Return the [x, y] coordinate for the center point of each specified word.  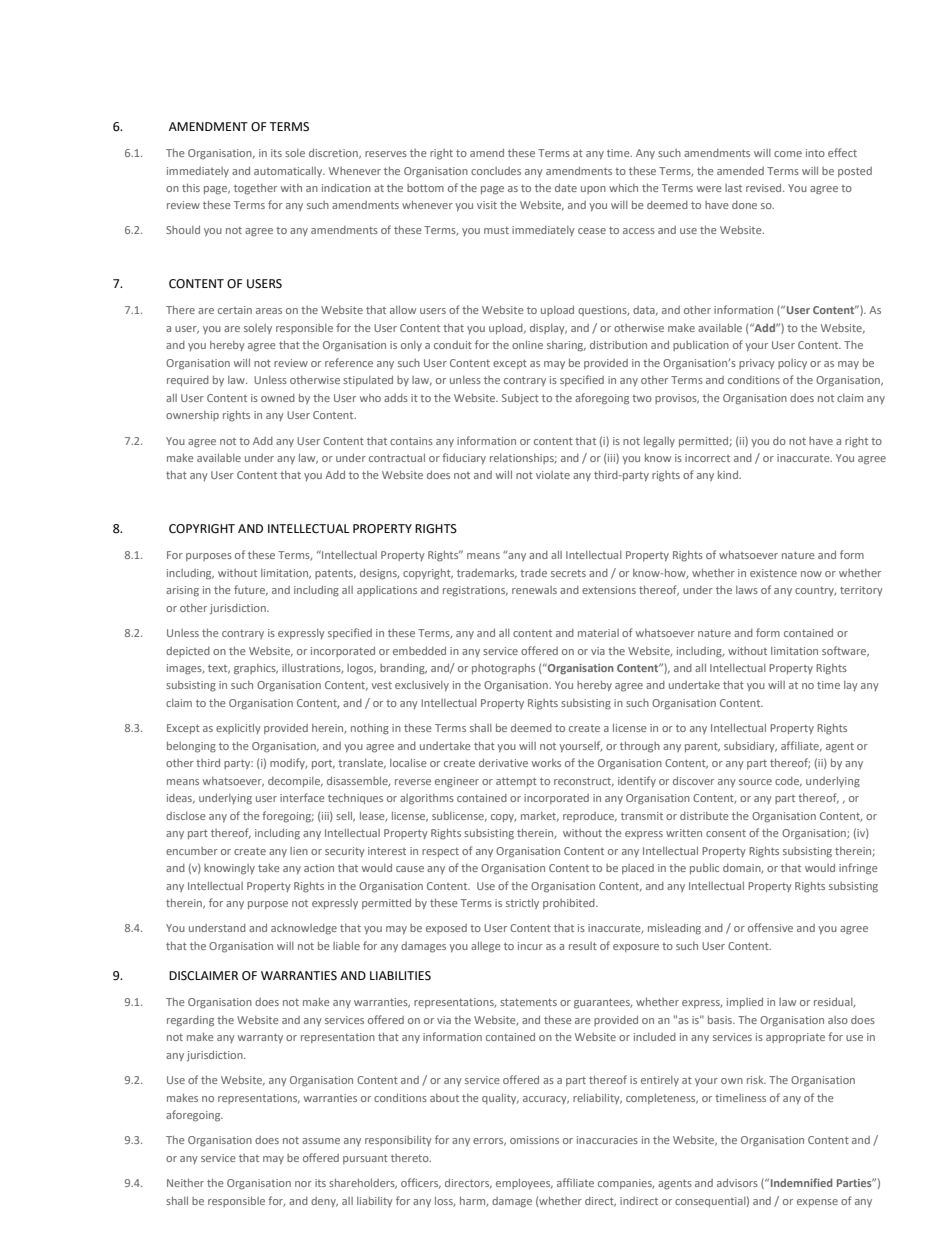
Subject [520, 399]
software [845, 651]
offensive [770, 927]
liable [346, 946]
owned [278, 398]
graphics [256, 669]
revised [765, 187]
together [255, 189]
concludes [496, 171]
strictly [522, 904]
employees [524, 1184]
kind [729, 474]
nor [303, 1184]
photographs [503, 669]
